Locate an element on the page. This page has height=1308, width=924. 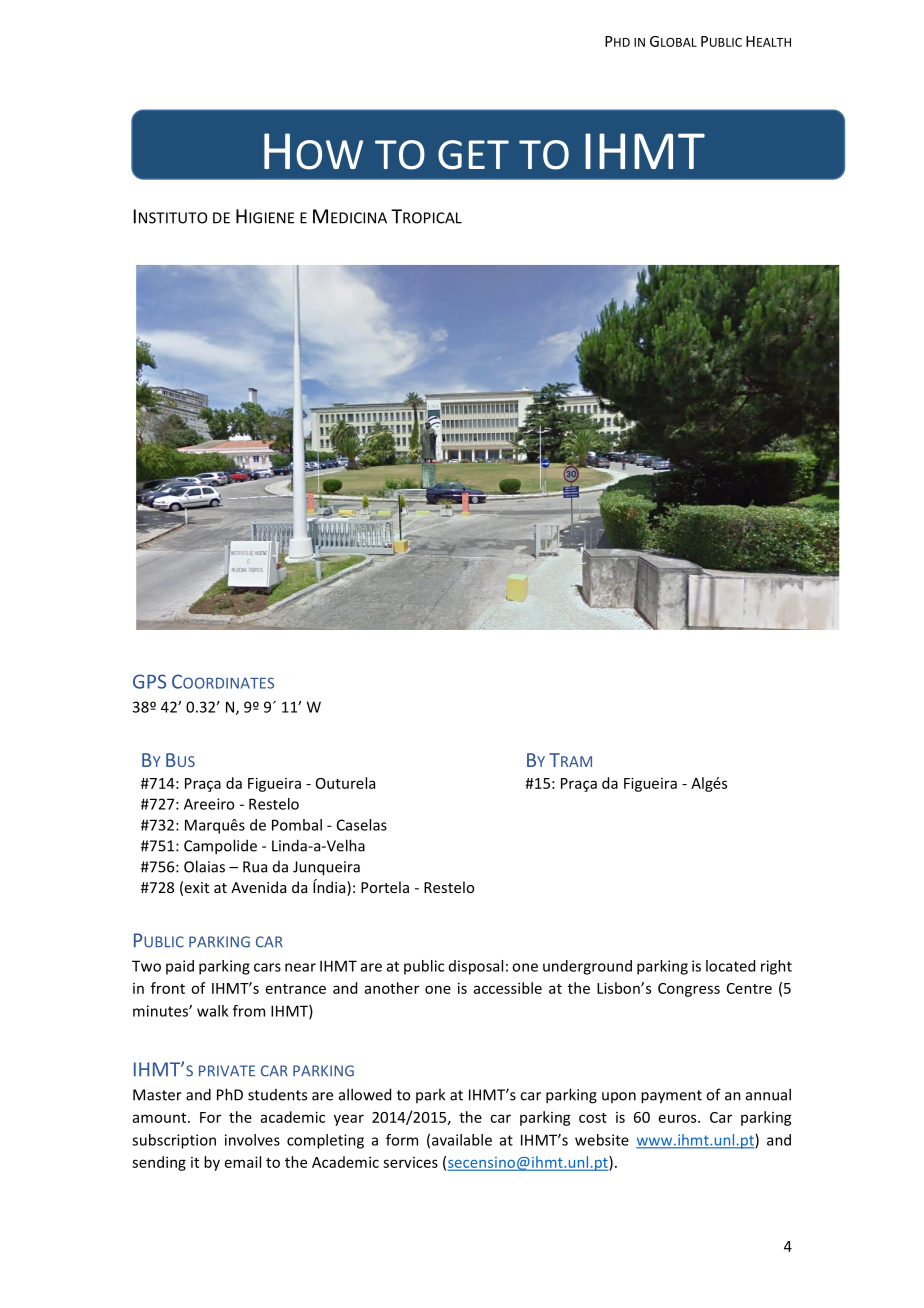
GPS is located at coordinates (149, 681).
